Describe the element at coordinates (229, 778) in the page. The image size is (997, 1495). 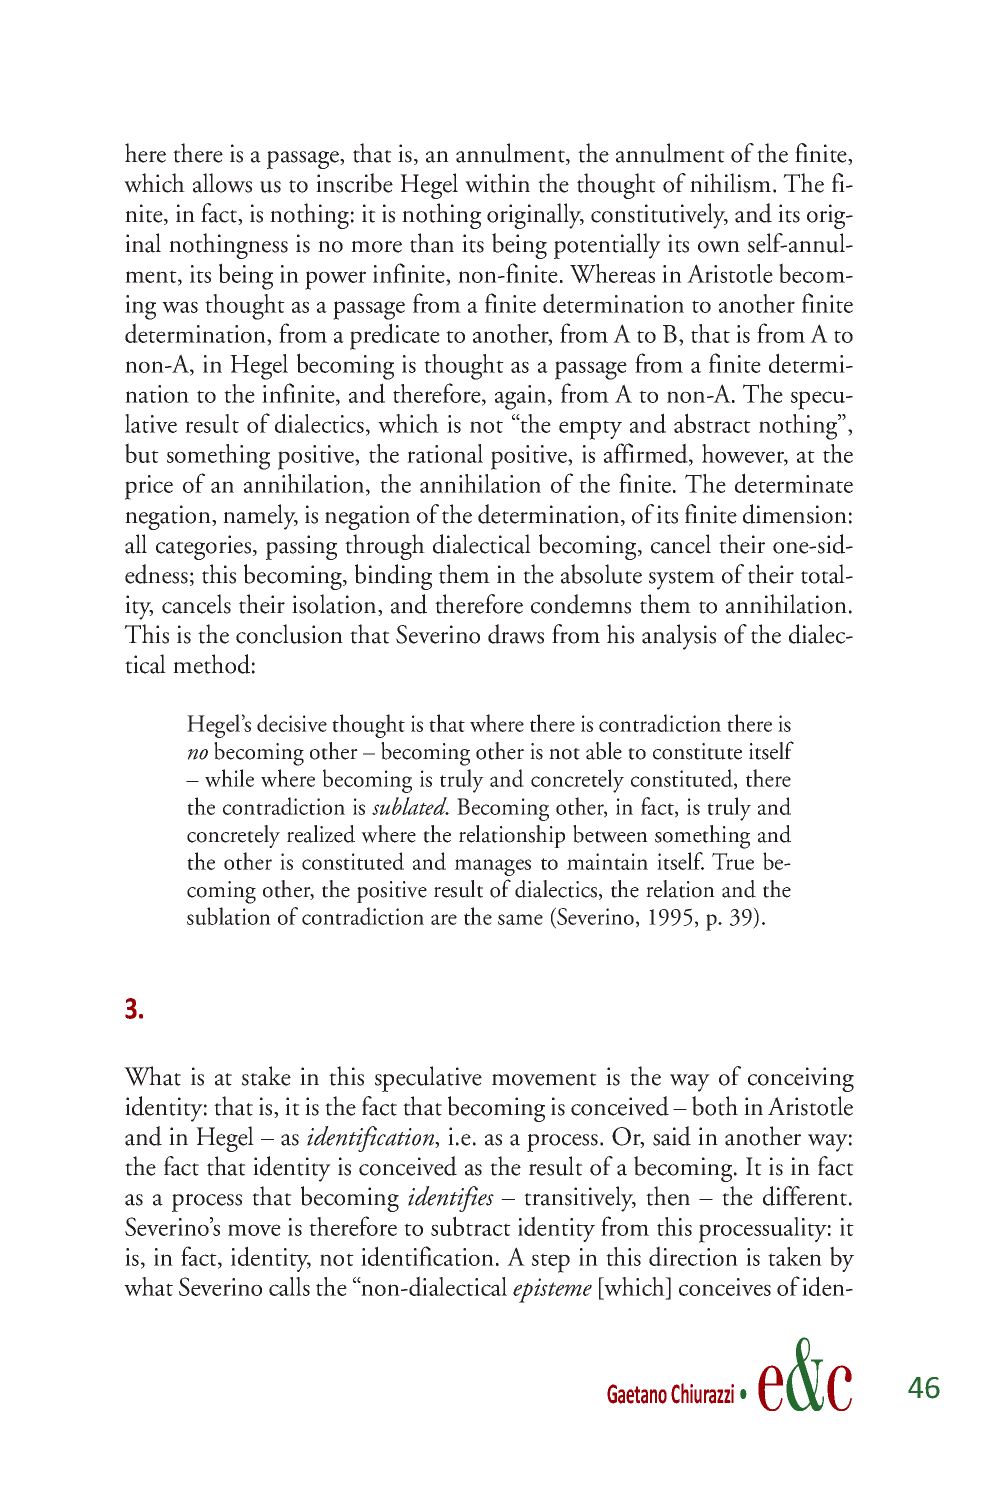
I see `while` at that location.
